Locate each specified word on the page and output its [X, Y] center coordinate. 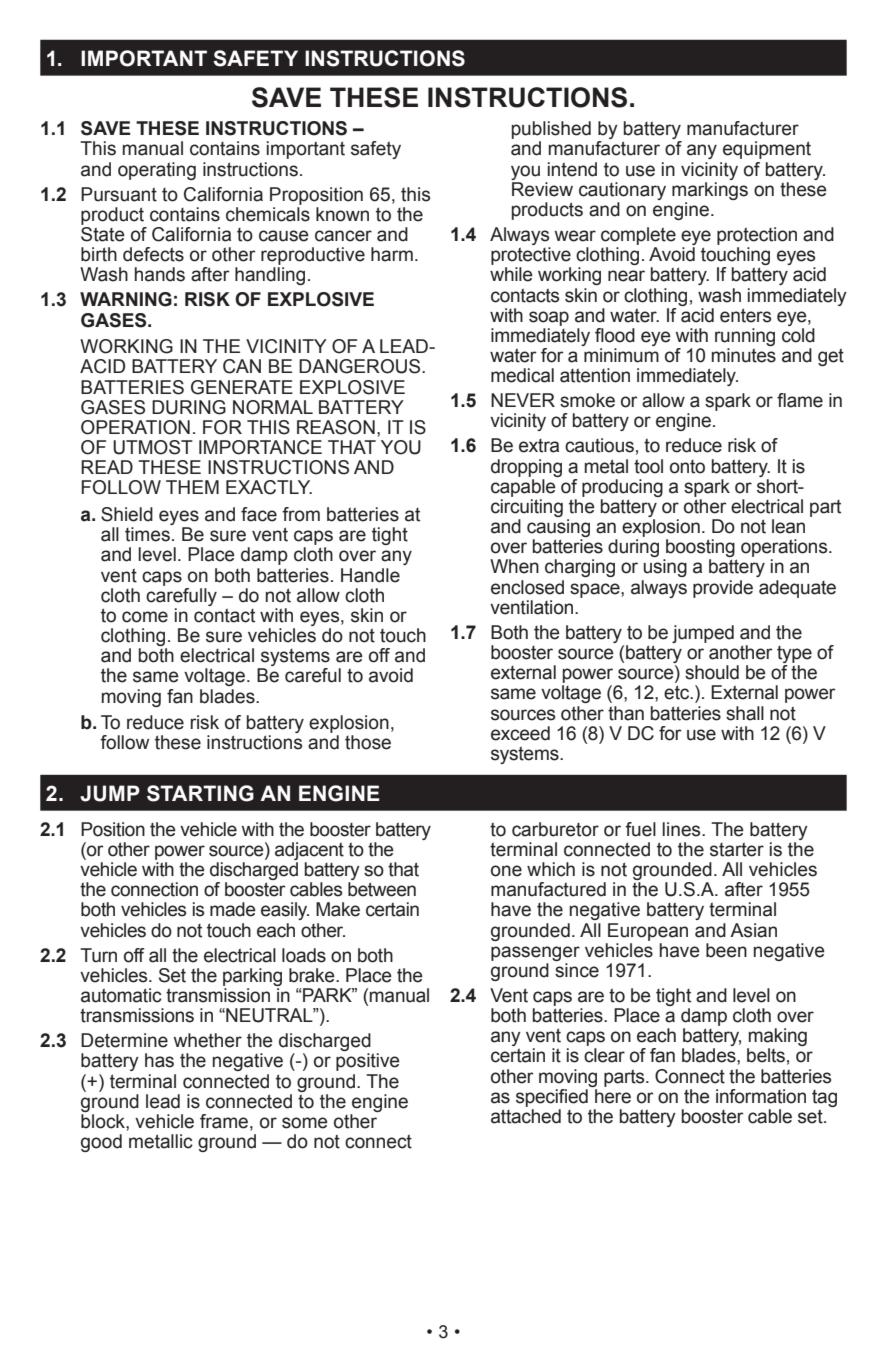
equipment [767, 150]
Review [542, 189]
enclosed [527, 587]
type [794, 654]
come [145, 617]
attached [526, 1116]
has [159, 1060]
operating [157, 171]
